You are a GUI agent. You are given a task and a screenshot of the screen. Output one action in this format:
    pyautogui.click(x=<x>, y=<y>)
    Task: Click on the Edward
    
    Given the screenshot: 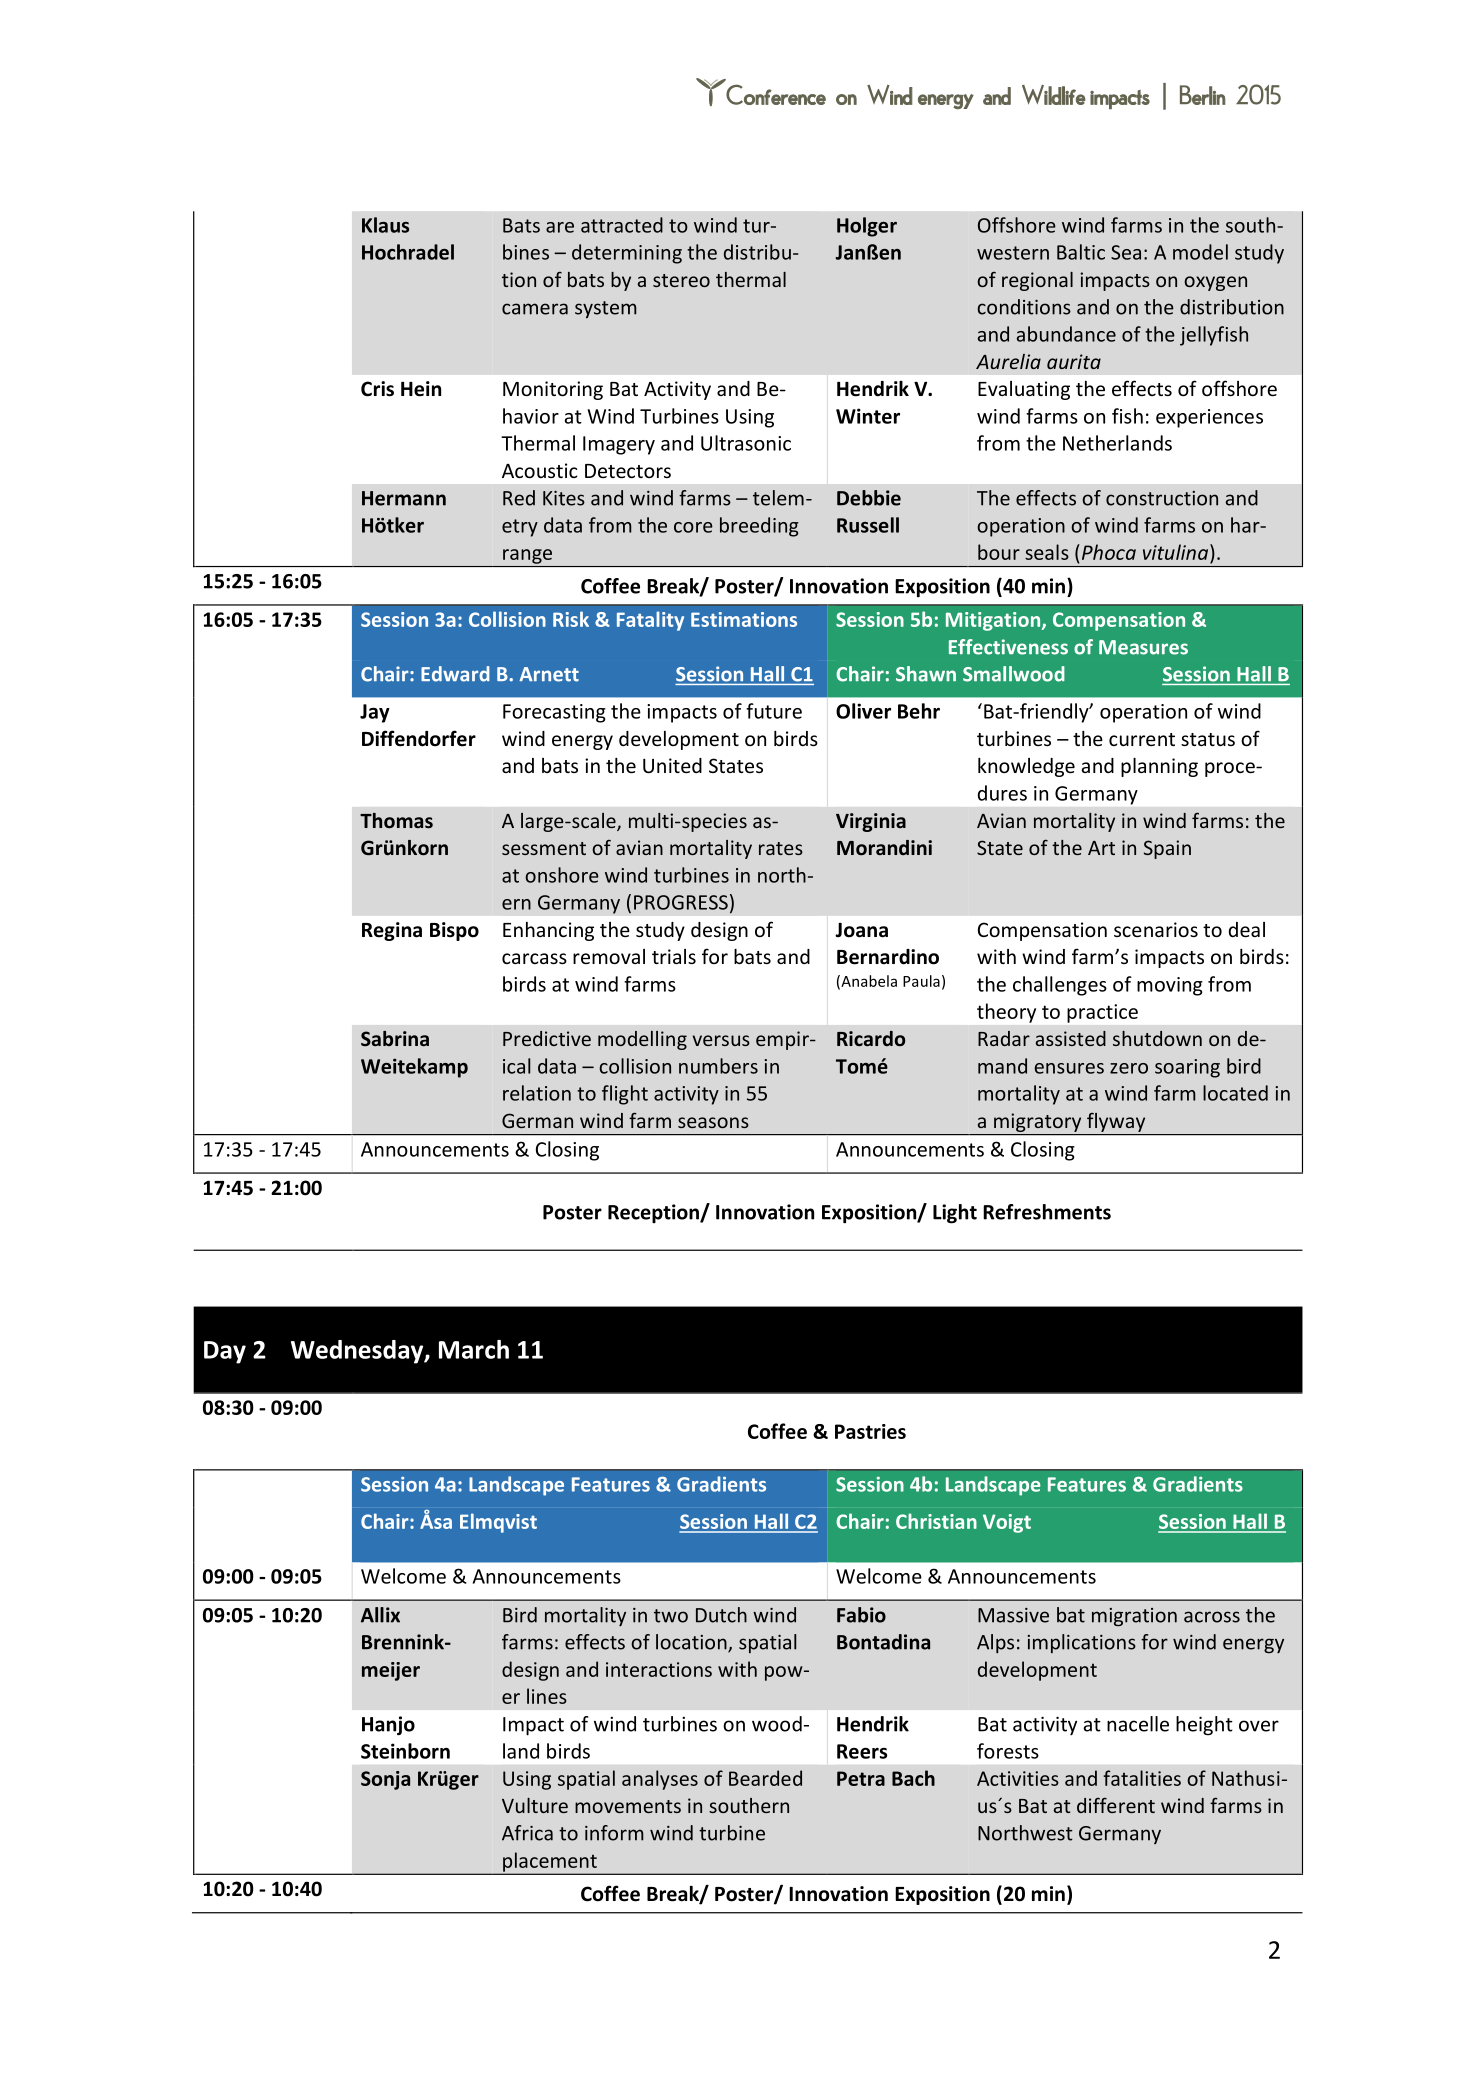 What is the action you would take?
    pyautogui.click(x=455, y=674)
